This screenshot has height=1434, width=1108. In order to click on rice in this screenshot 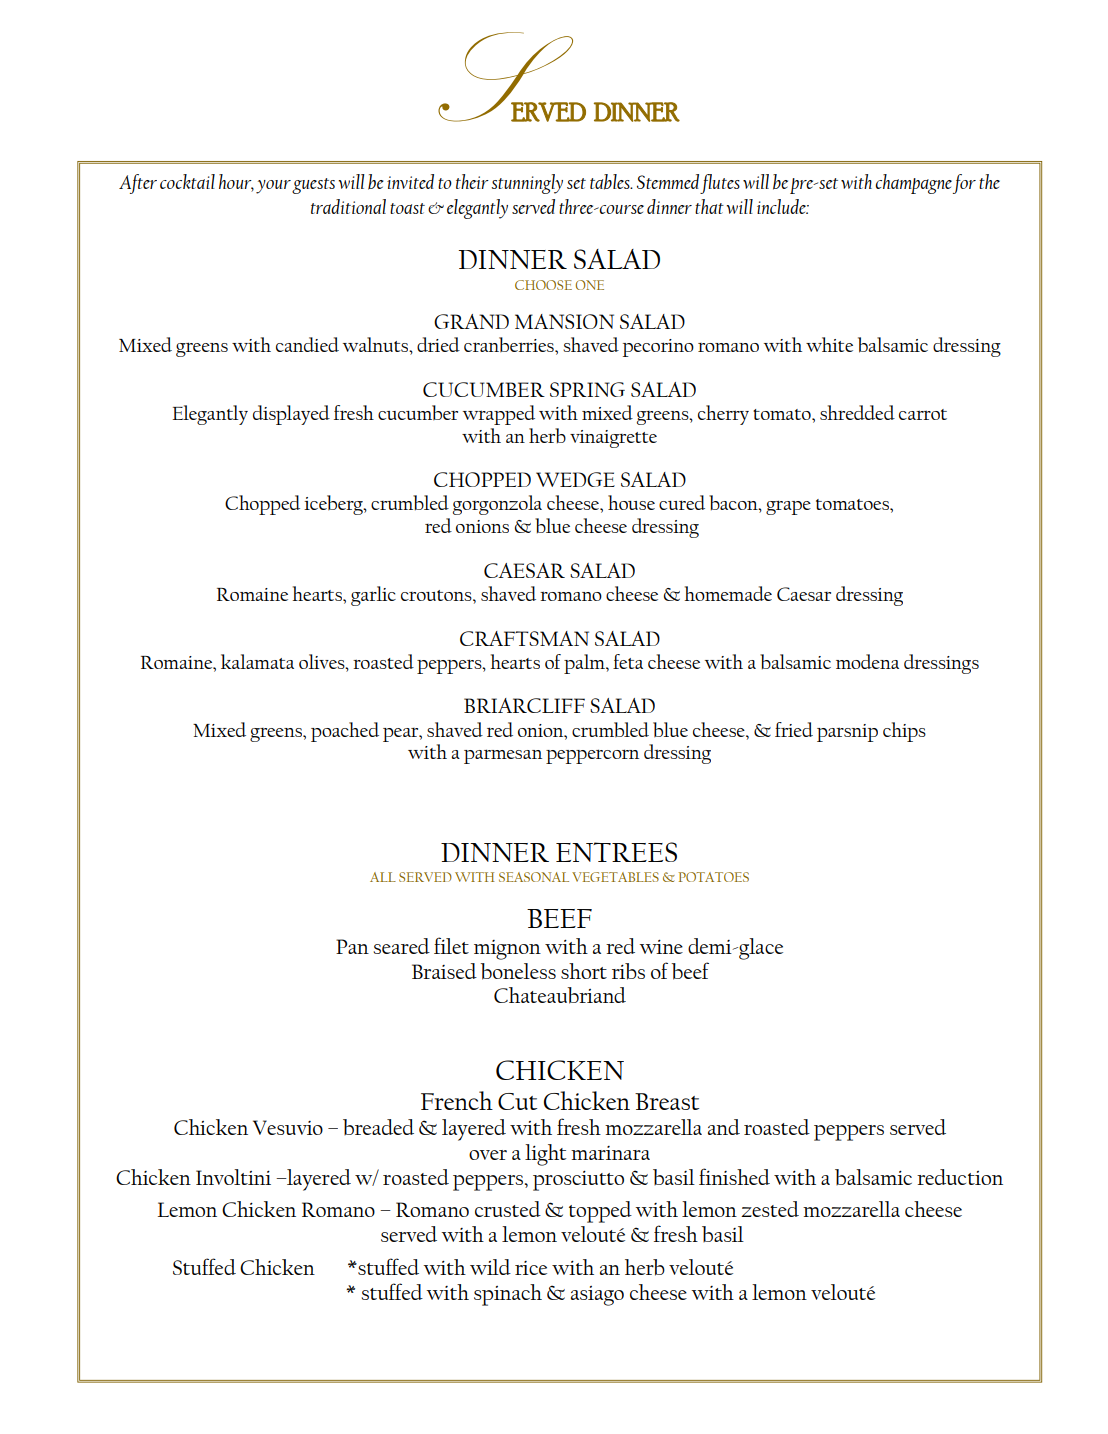, I will do `click(531, 1268)`.
